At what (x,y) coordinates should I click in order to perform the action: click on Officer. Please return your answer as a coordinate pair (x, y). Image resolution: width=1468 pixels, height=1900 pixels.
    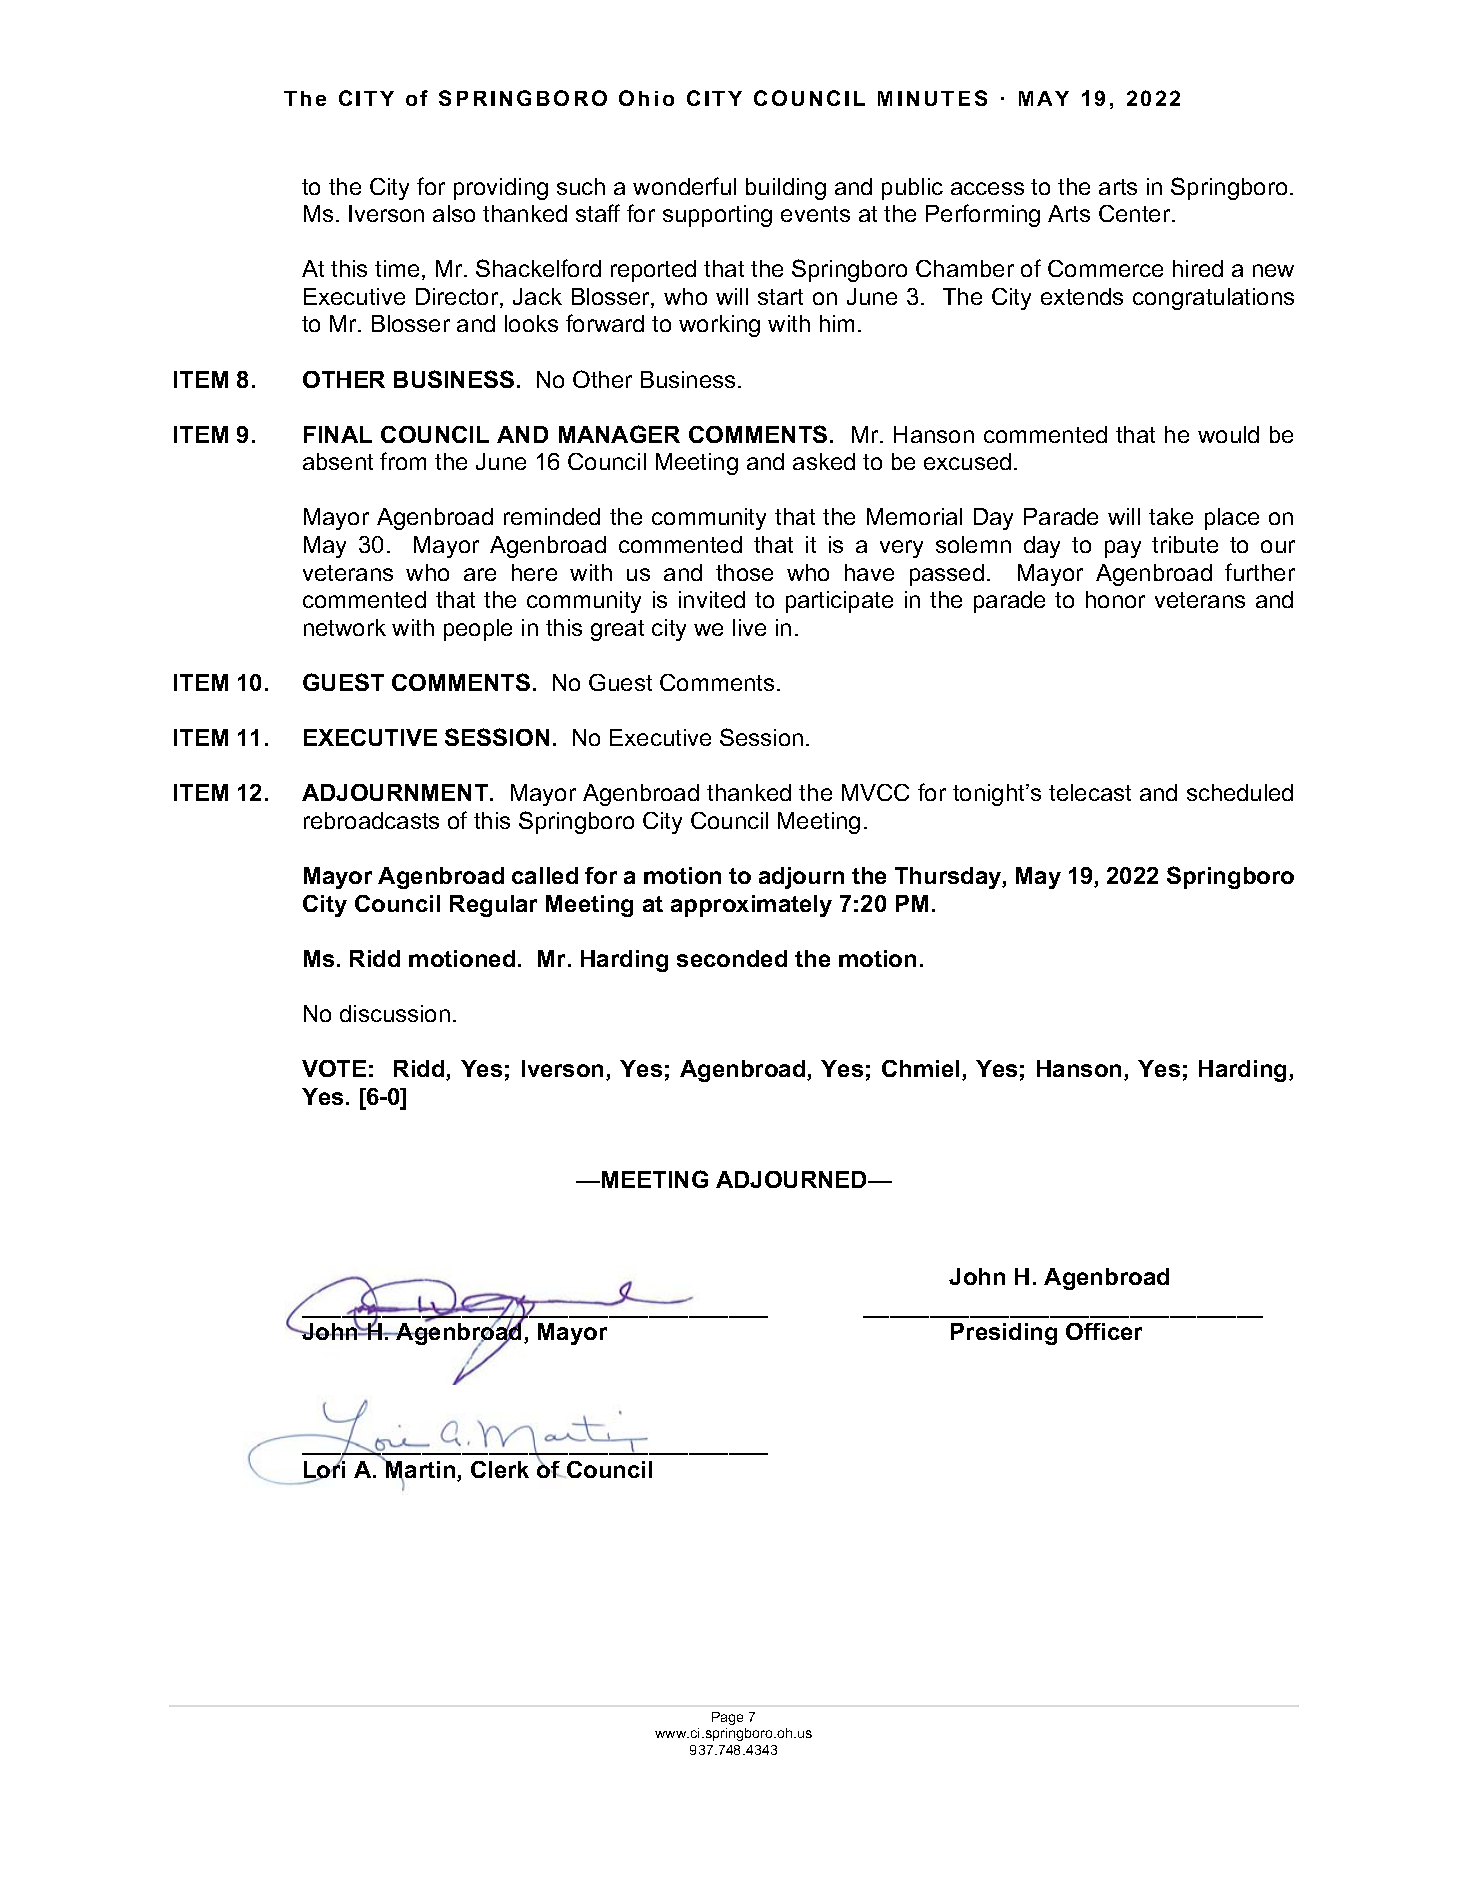
    Looking at the image, I should click on (1104, 1331).
